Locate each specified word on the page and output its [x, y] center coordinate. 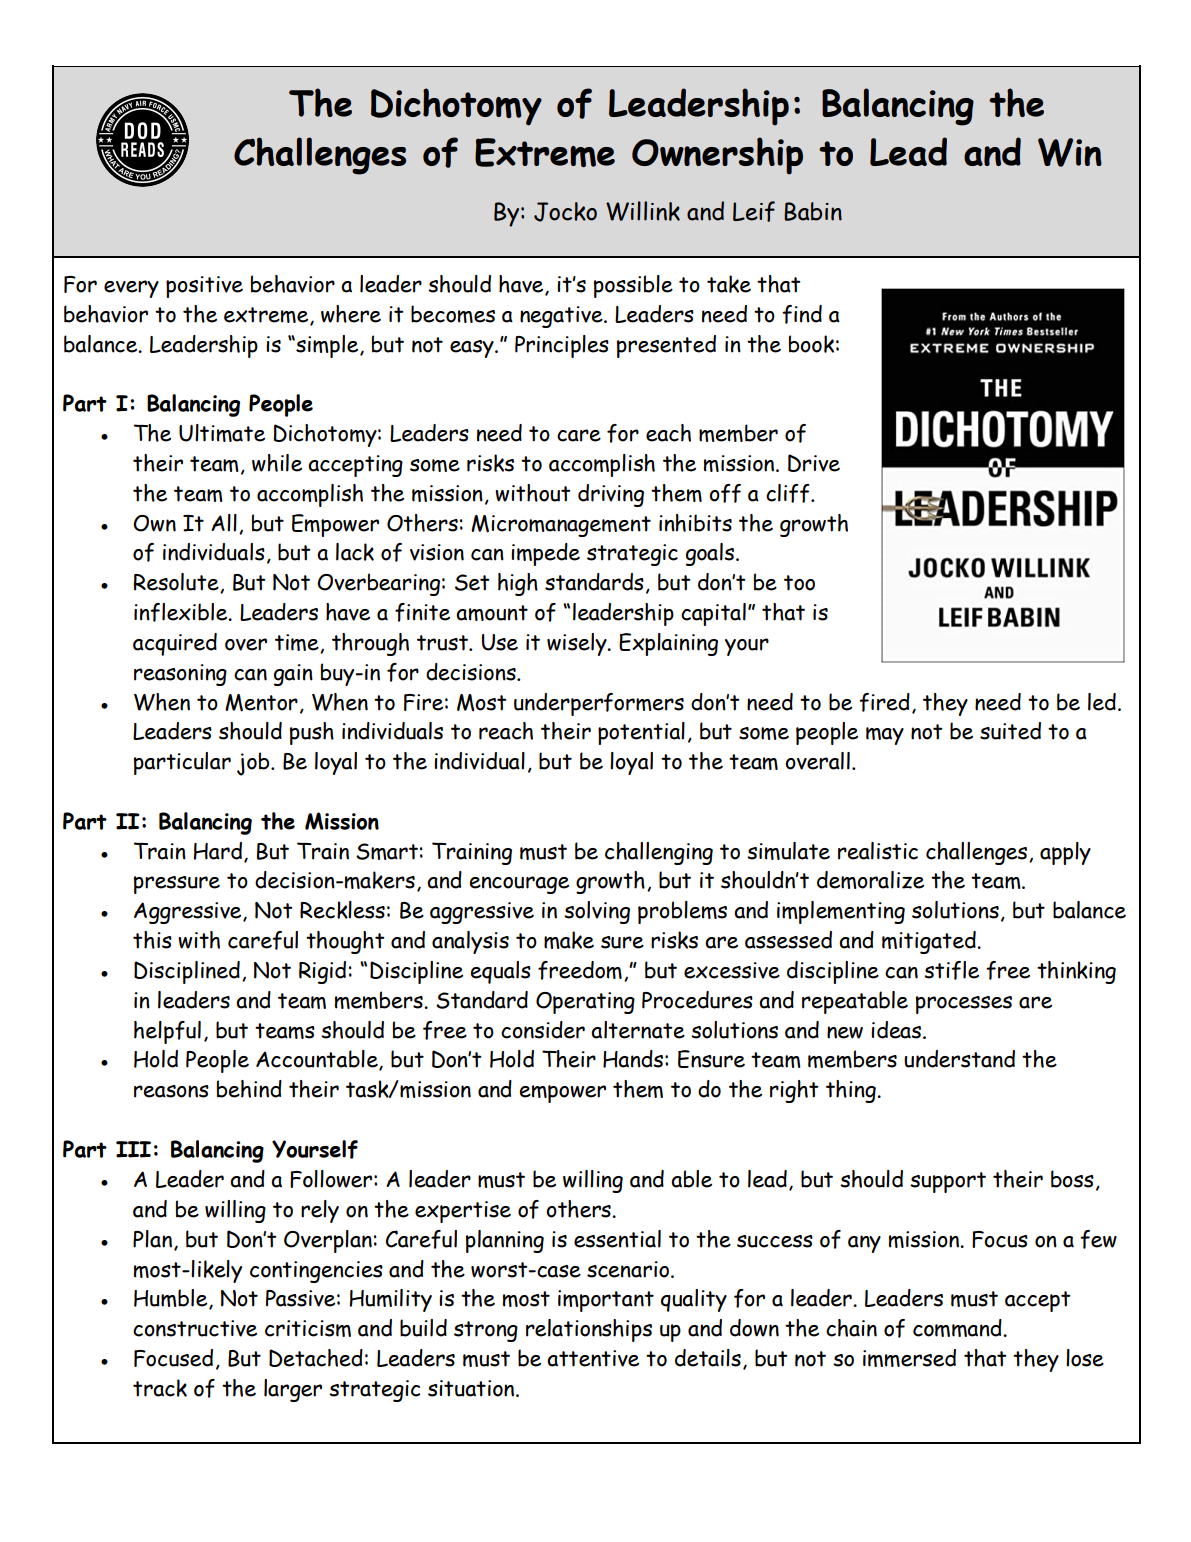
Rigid [322, 972]
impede [545, 554]
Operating [585, 1003]
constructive [195, 1328]
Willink [643, 211]
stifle [951, 970]
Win [1070, 152]
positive [204, 287]
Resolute [177, 583]
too [799, 583]
